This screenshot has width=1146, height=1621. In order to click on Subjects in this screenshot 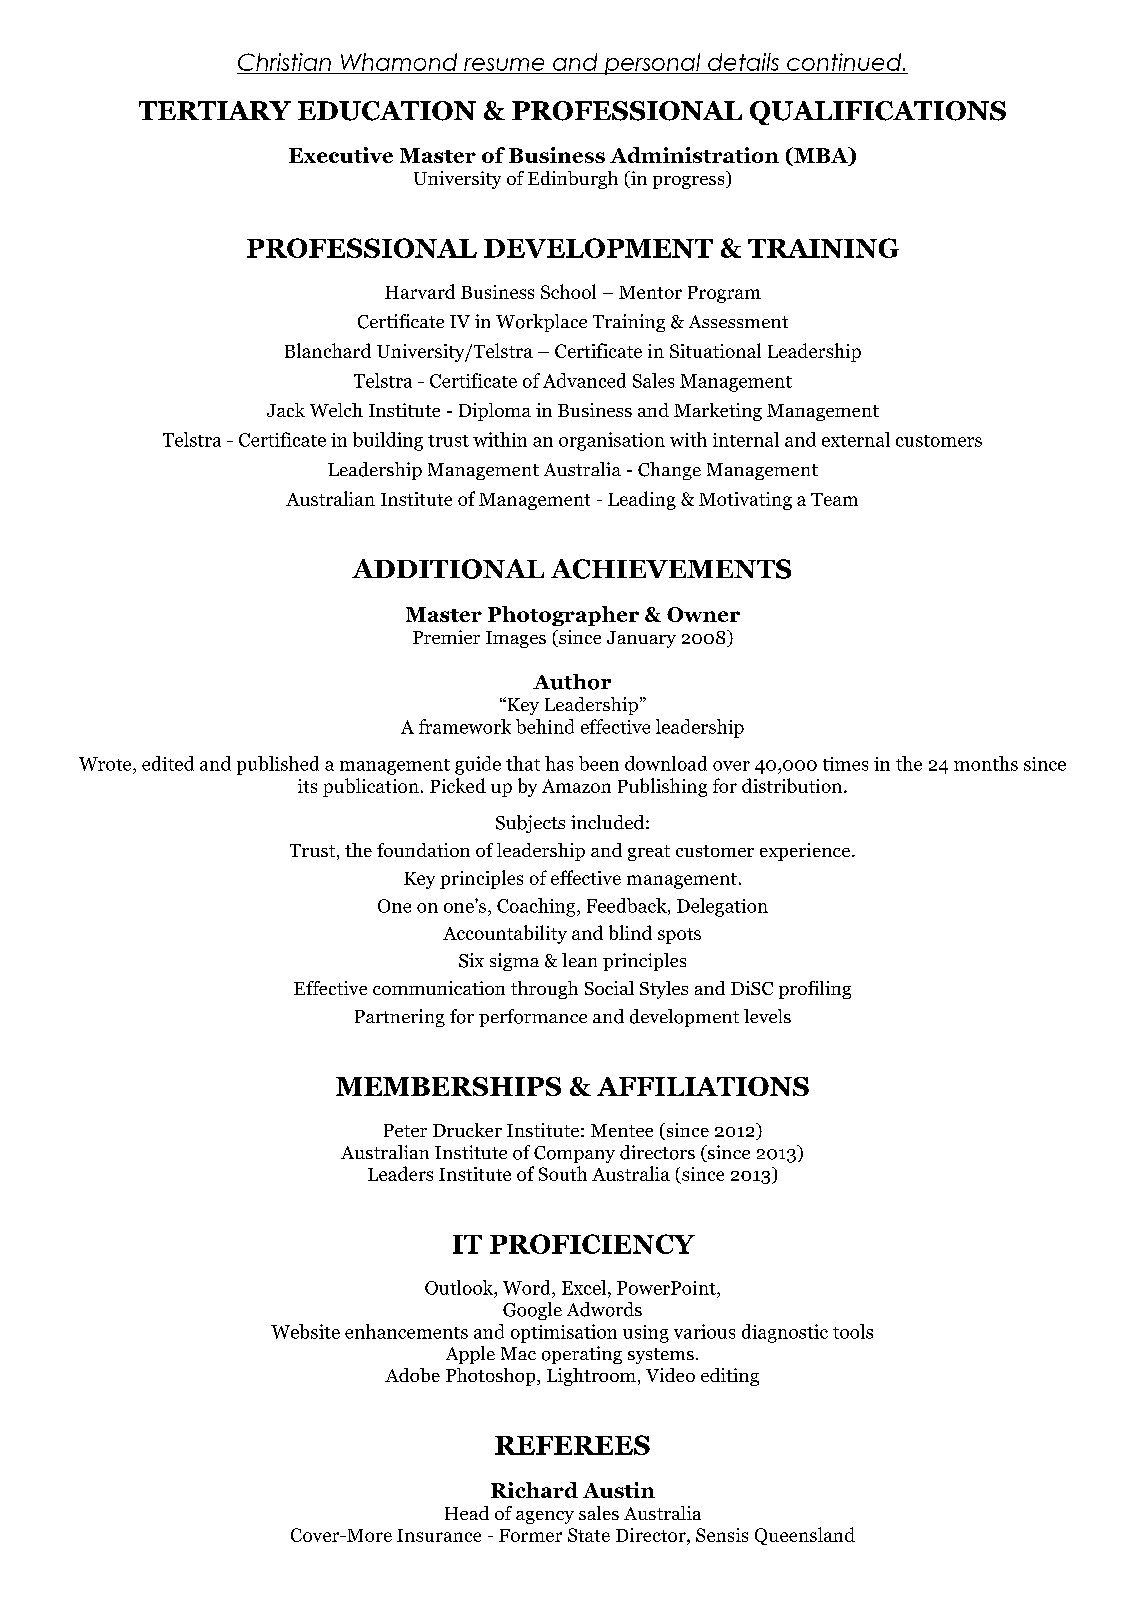, I will do `click(530, 824)`.
